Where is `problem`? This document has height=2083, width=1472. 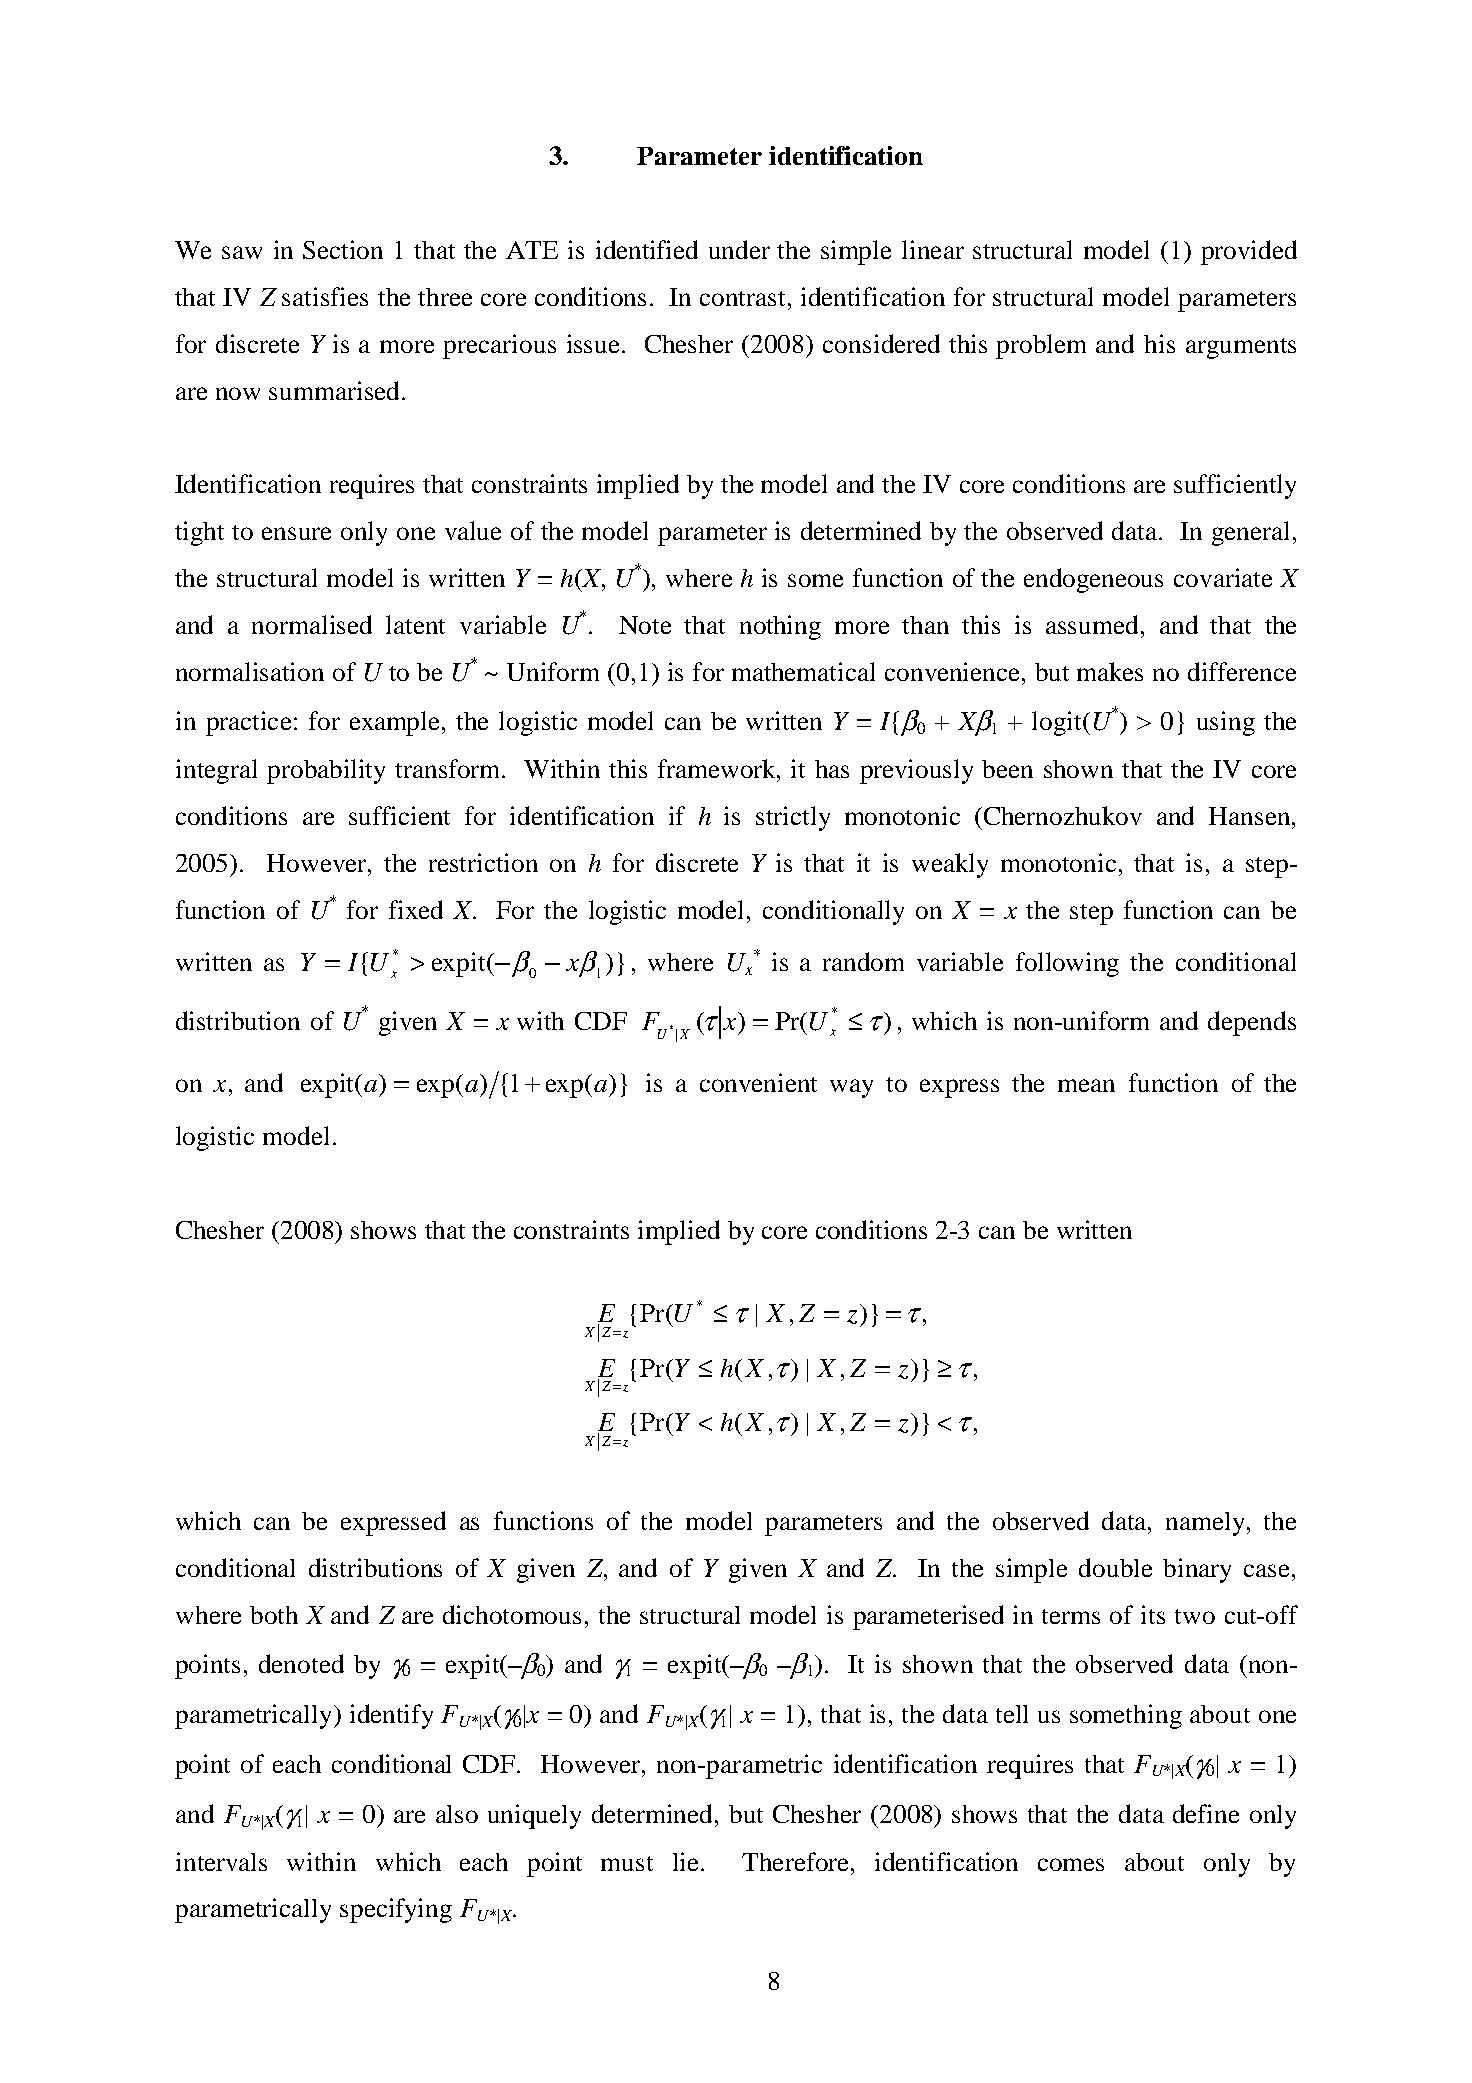 problem is located at coordinates (1041, 346).
